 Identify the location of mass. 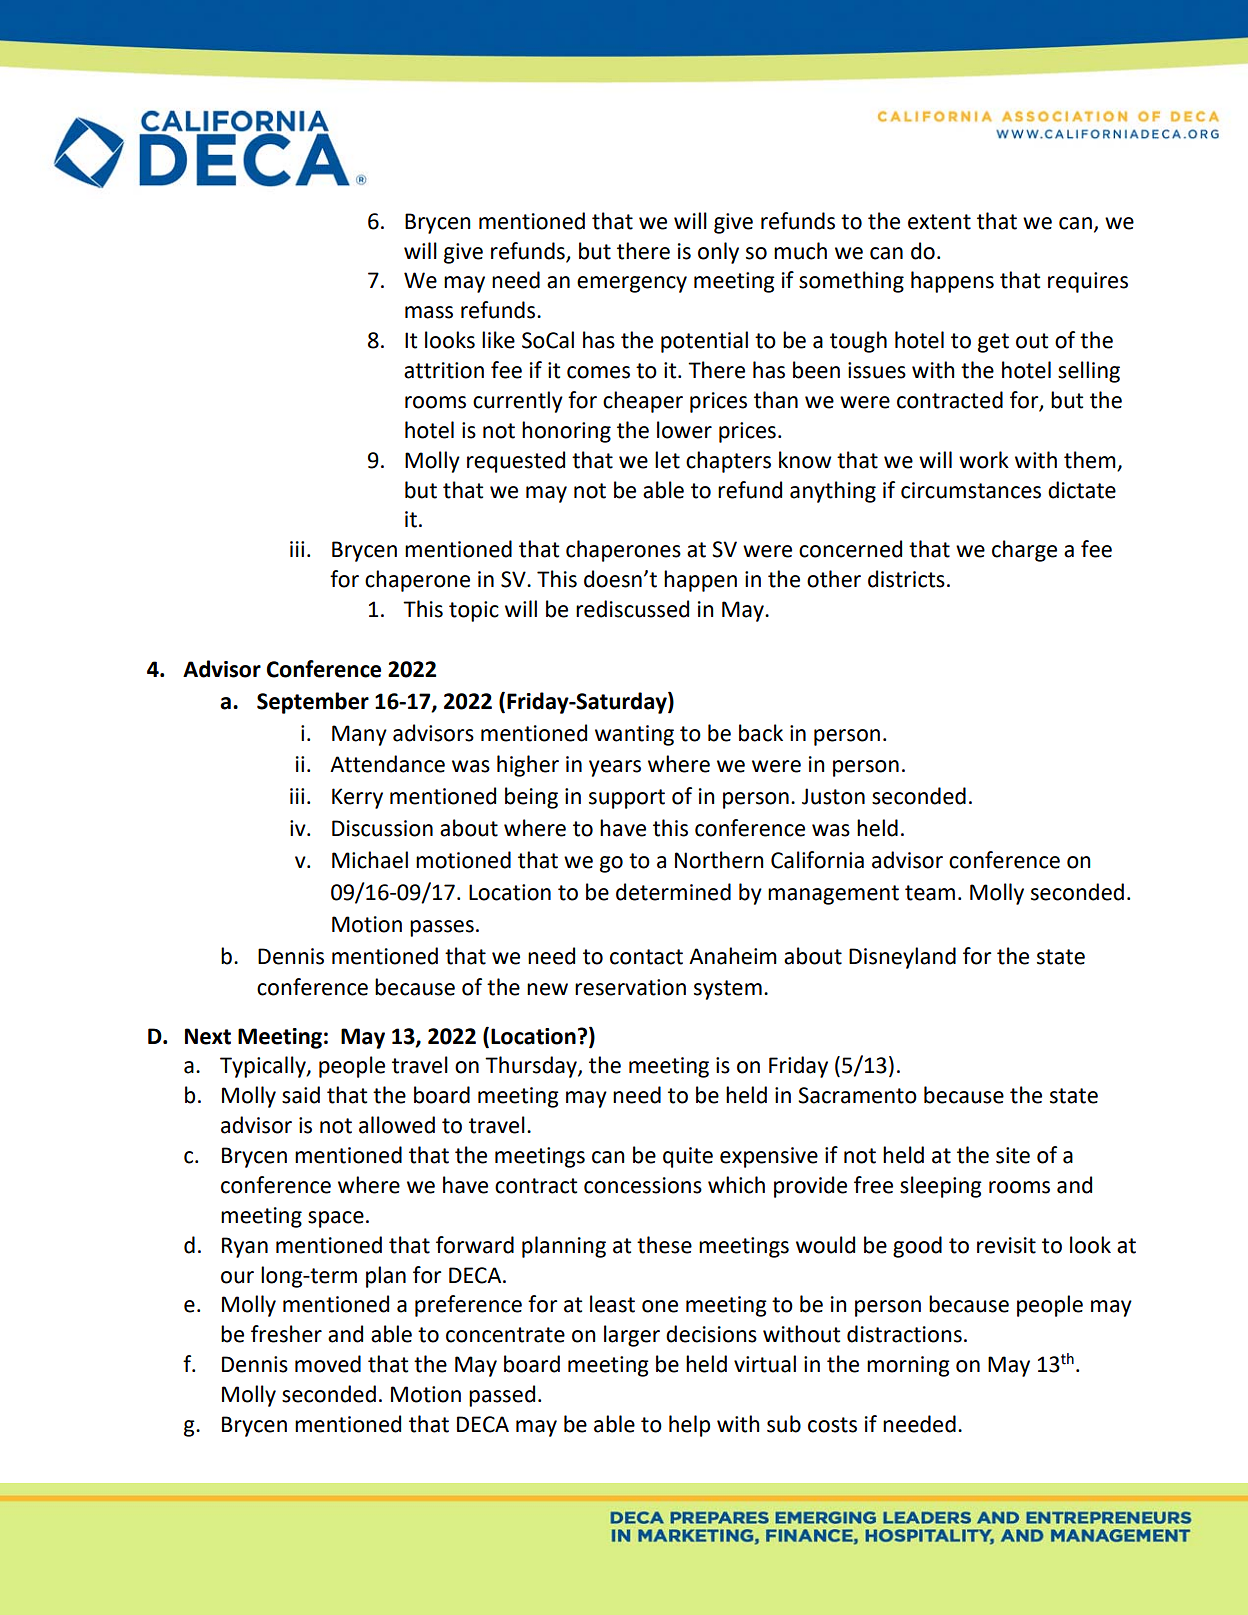
(429, 312).
